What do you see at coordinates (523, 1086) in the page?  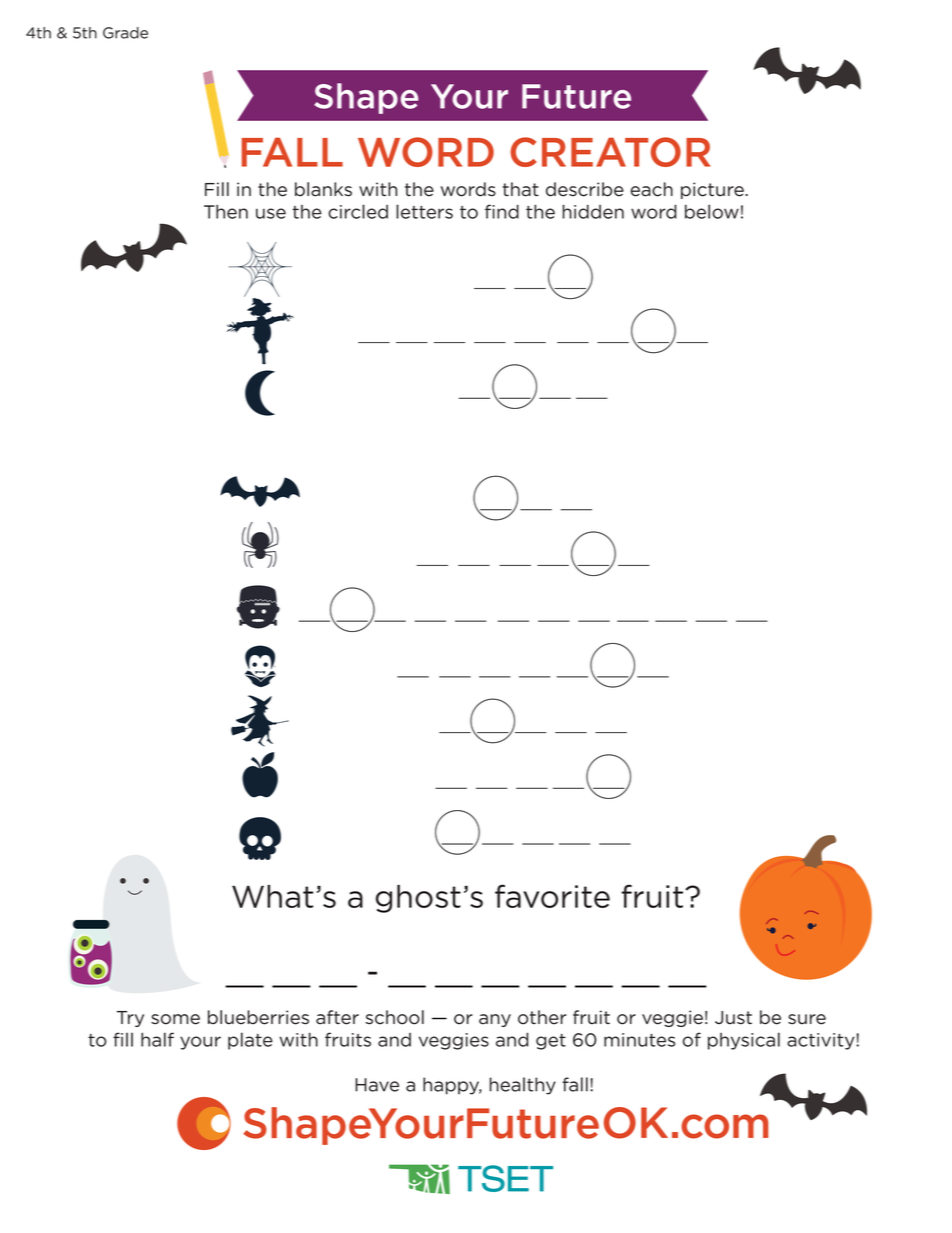 I see `healthy` at bounding box center [523, 1086].
